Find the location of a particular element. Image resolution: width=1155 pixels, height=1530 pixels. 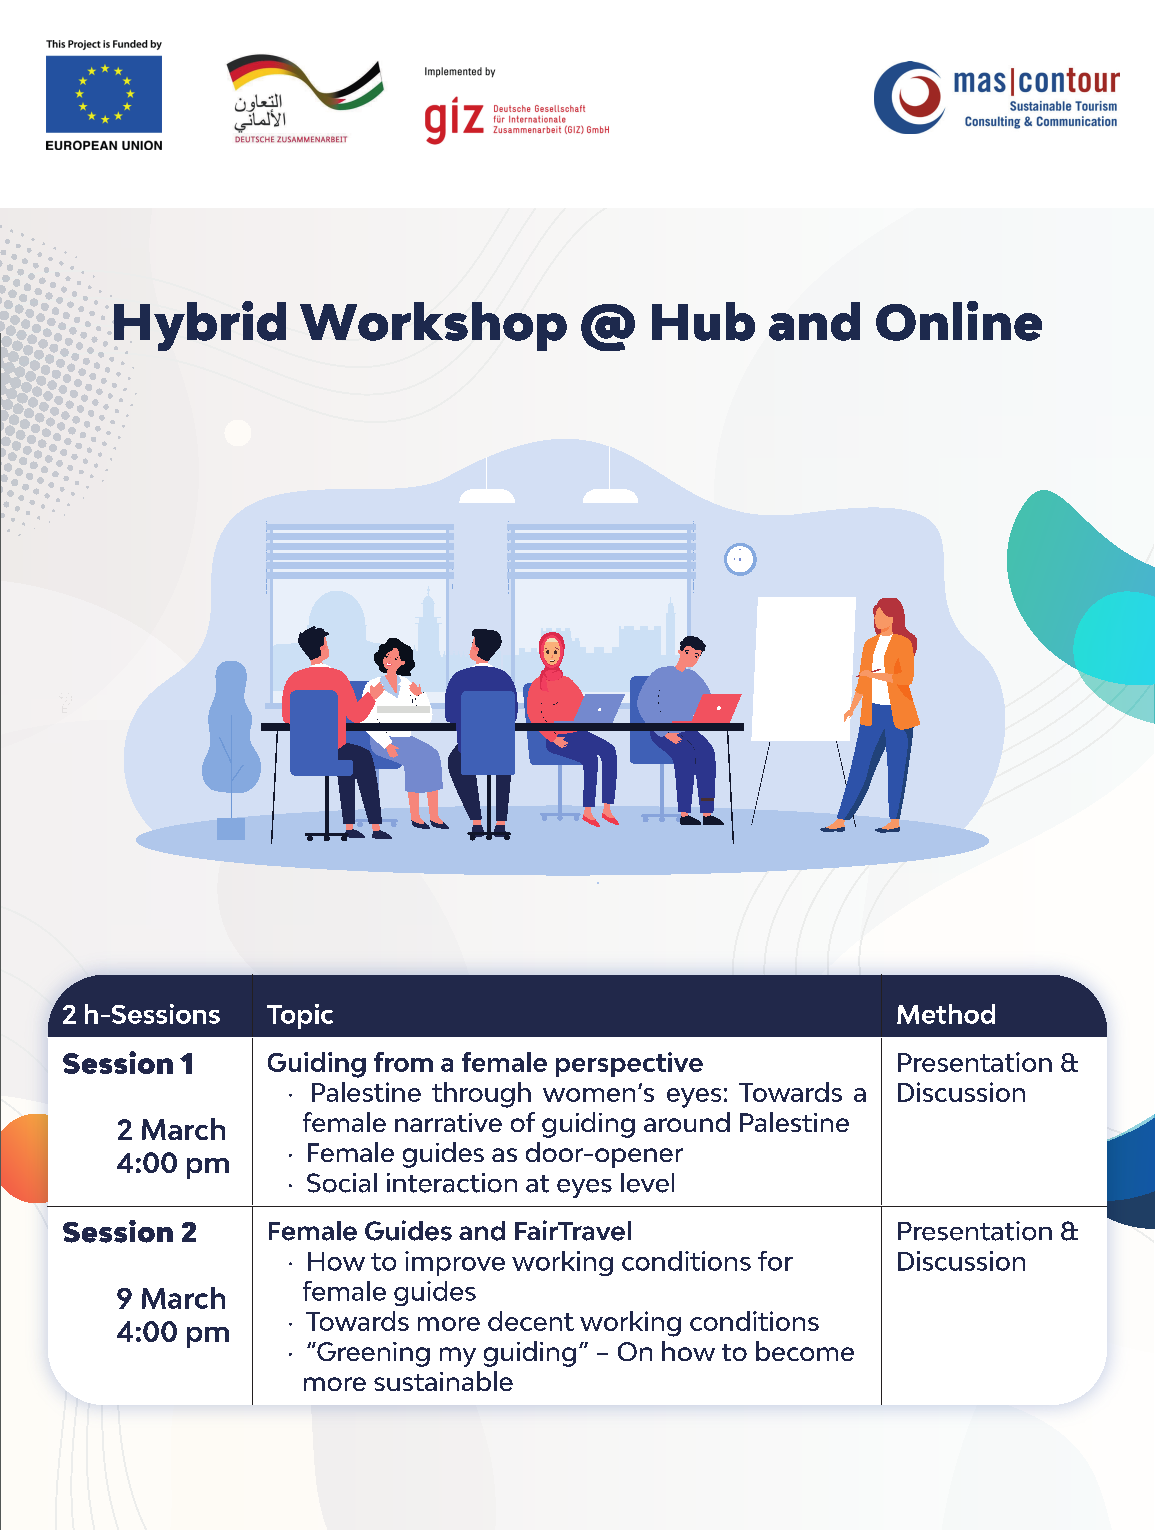

Hybrid is located at coordinates (200, 326).
